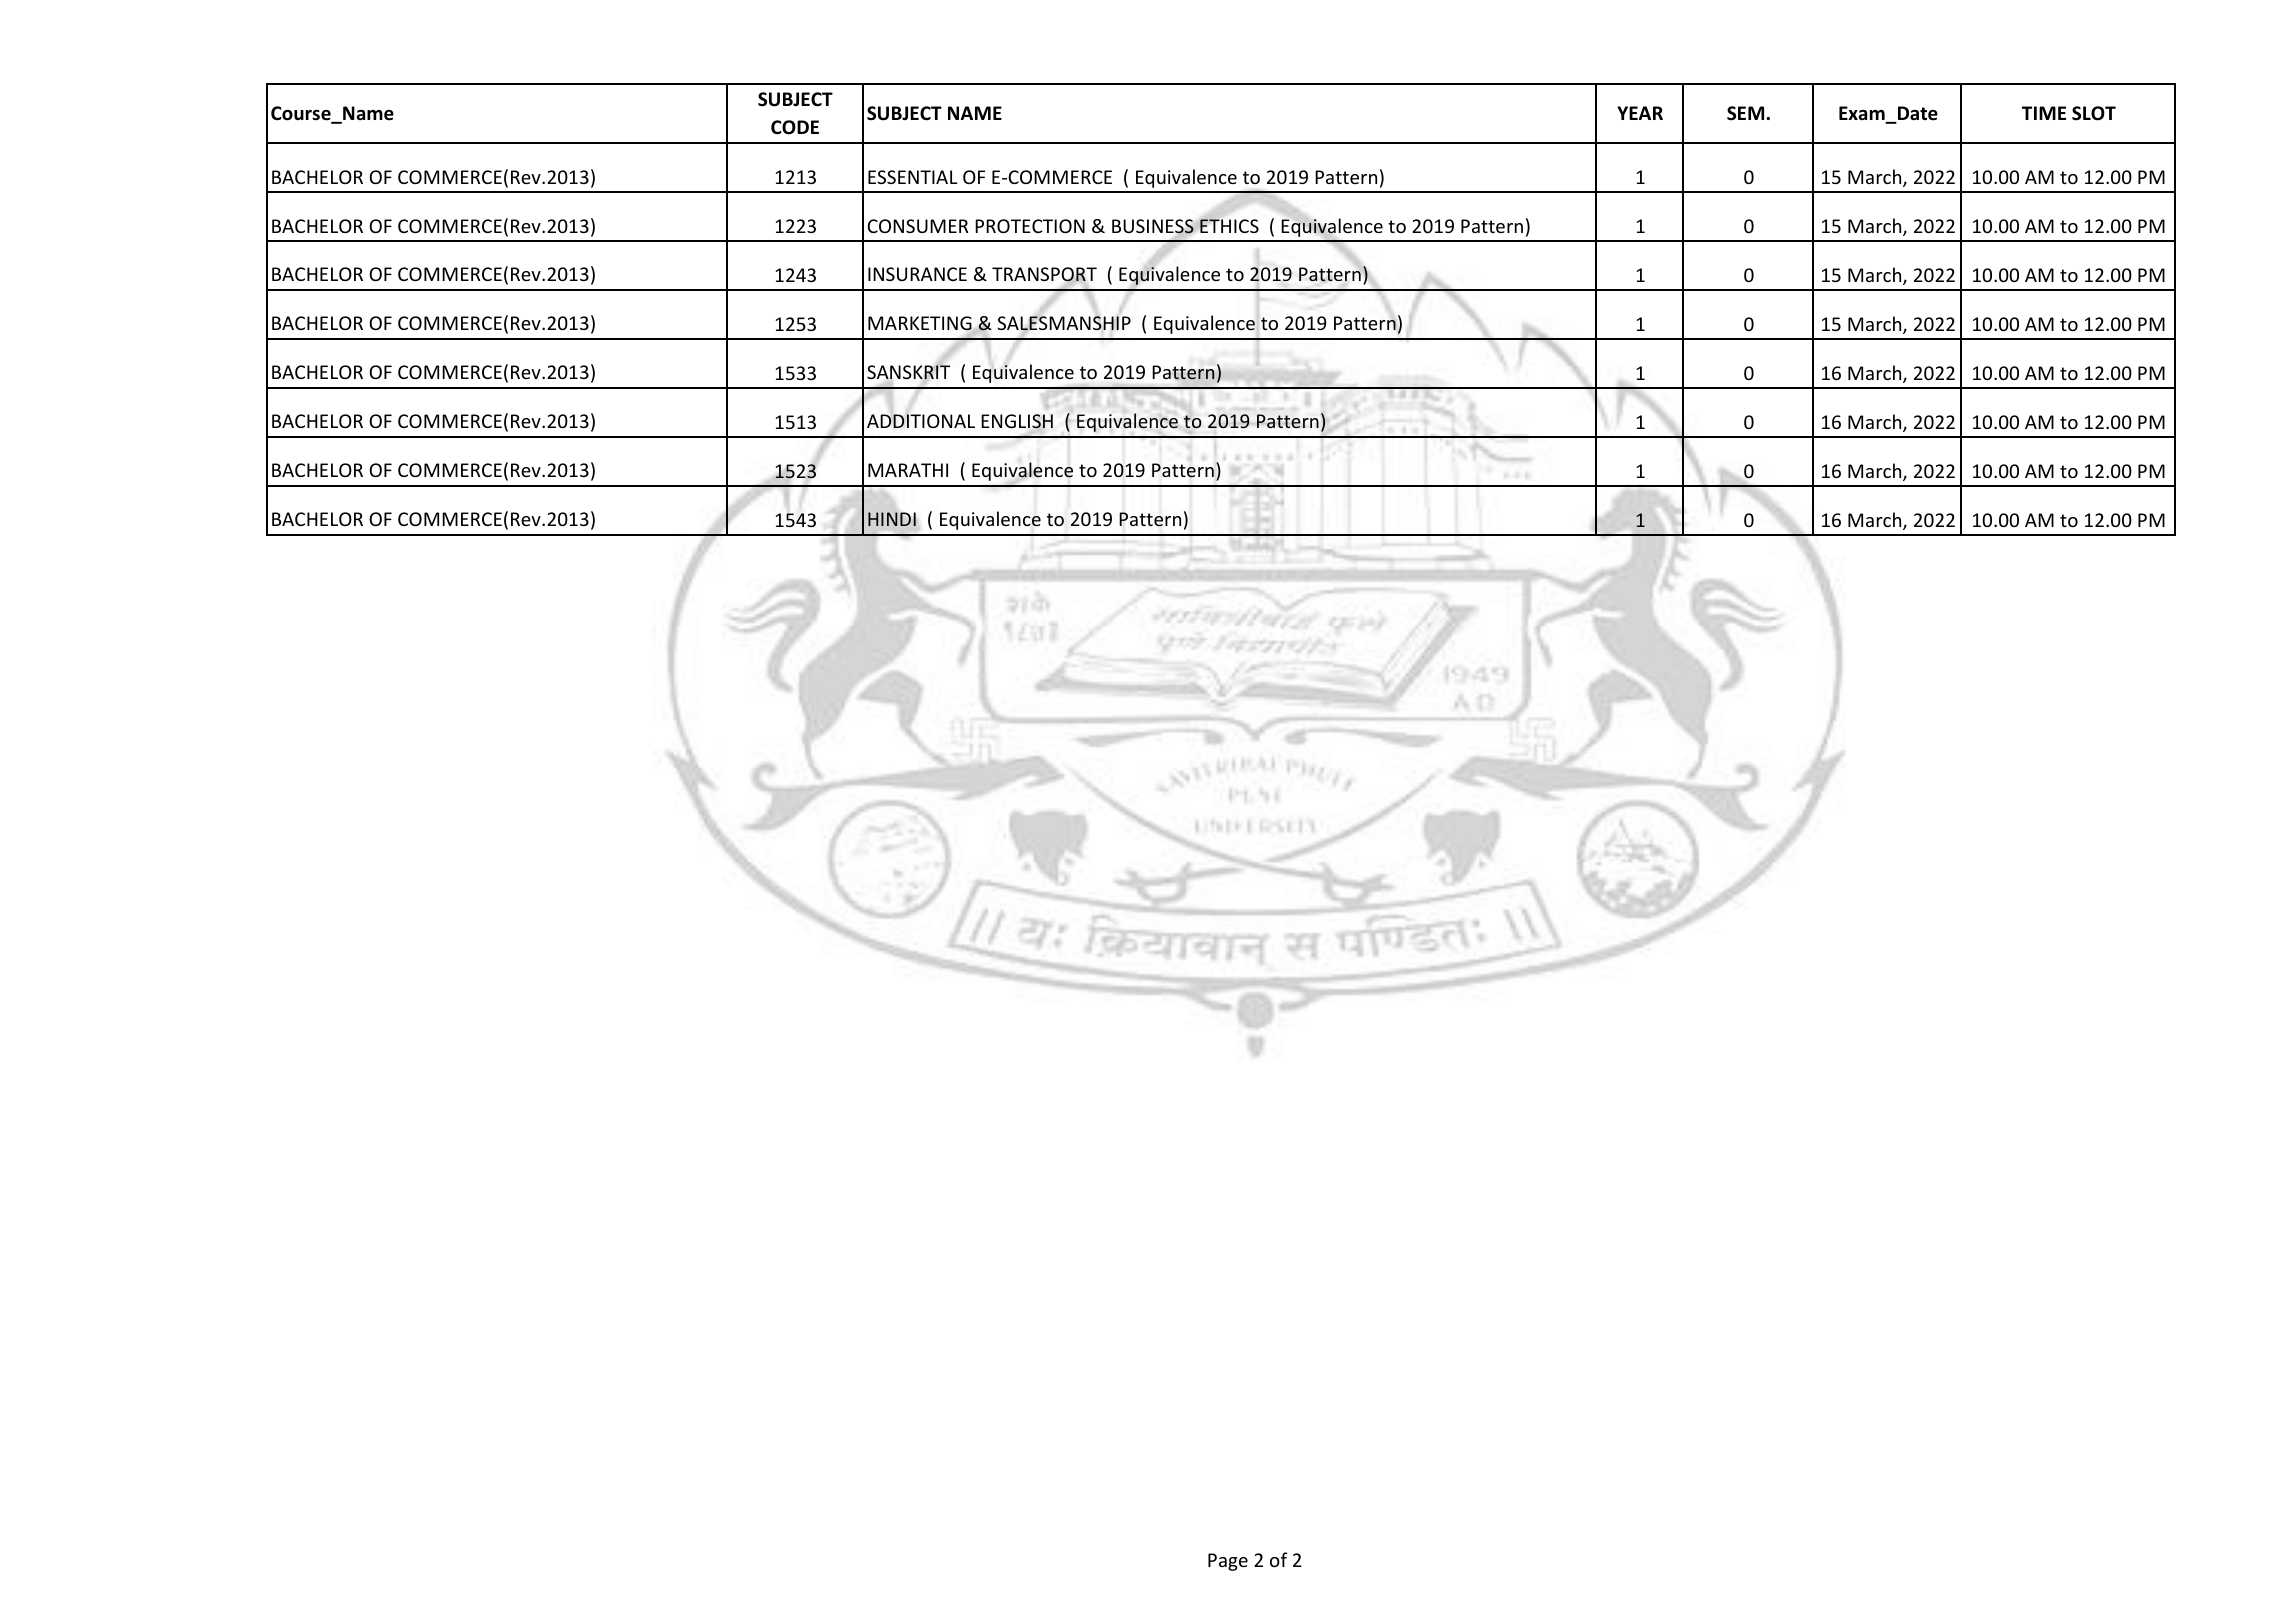 This screenshot has height=1620, width=2291. Describe the element at coordinates (2044, 113) in the screenshot. I see `TIME` at that location.
